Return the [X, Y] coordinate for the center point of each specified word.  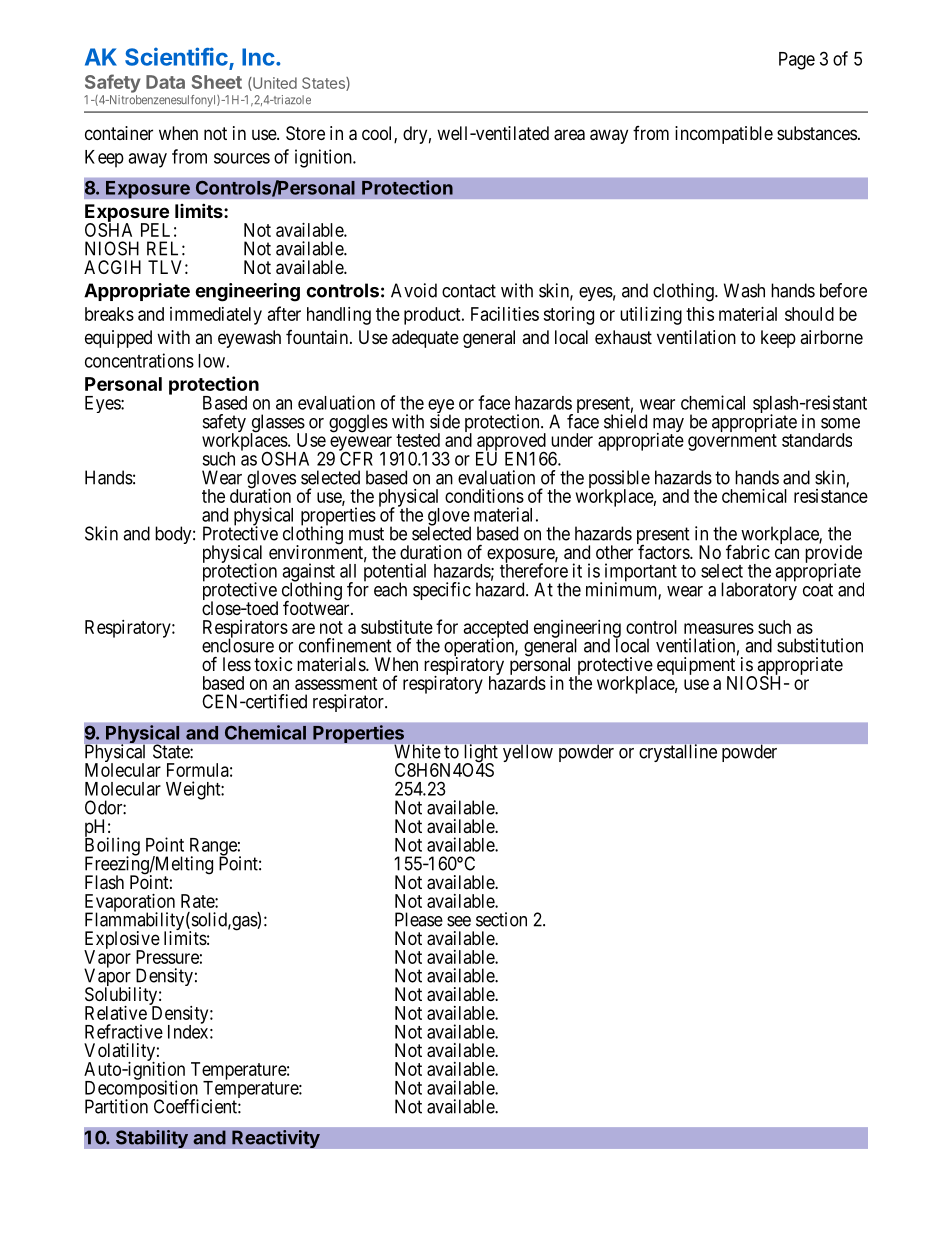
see [459, 921]
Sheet [217, 82]
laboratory [759, 590]
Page [797, 61]
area [569, 135]
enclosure [238, 645]
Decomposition [142, 1090]
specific [442, 591]
